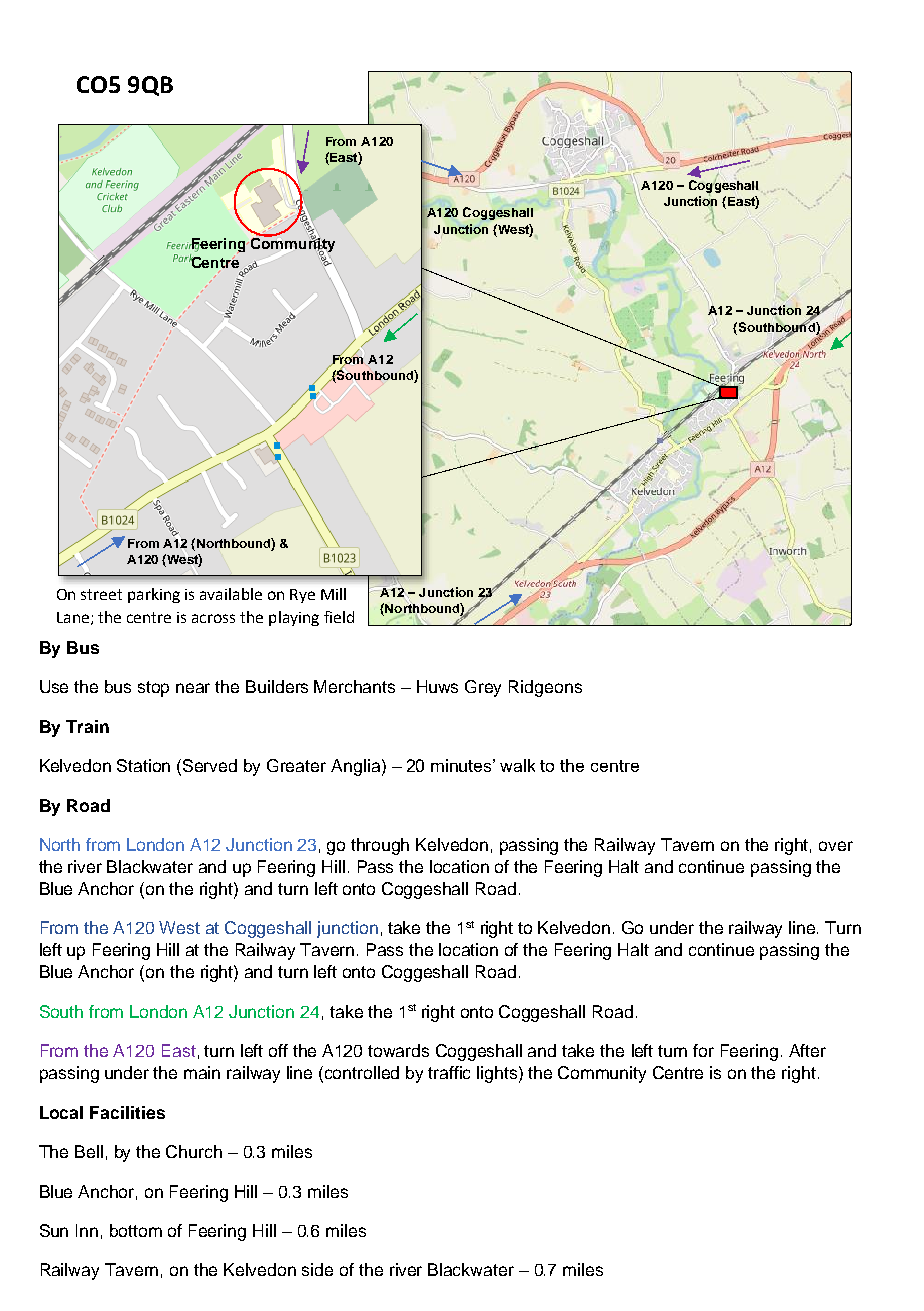  What do you see at coordinates (339, 617) in the document?
I see `field` at bounding box center [339, 617].
